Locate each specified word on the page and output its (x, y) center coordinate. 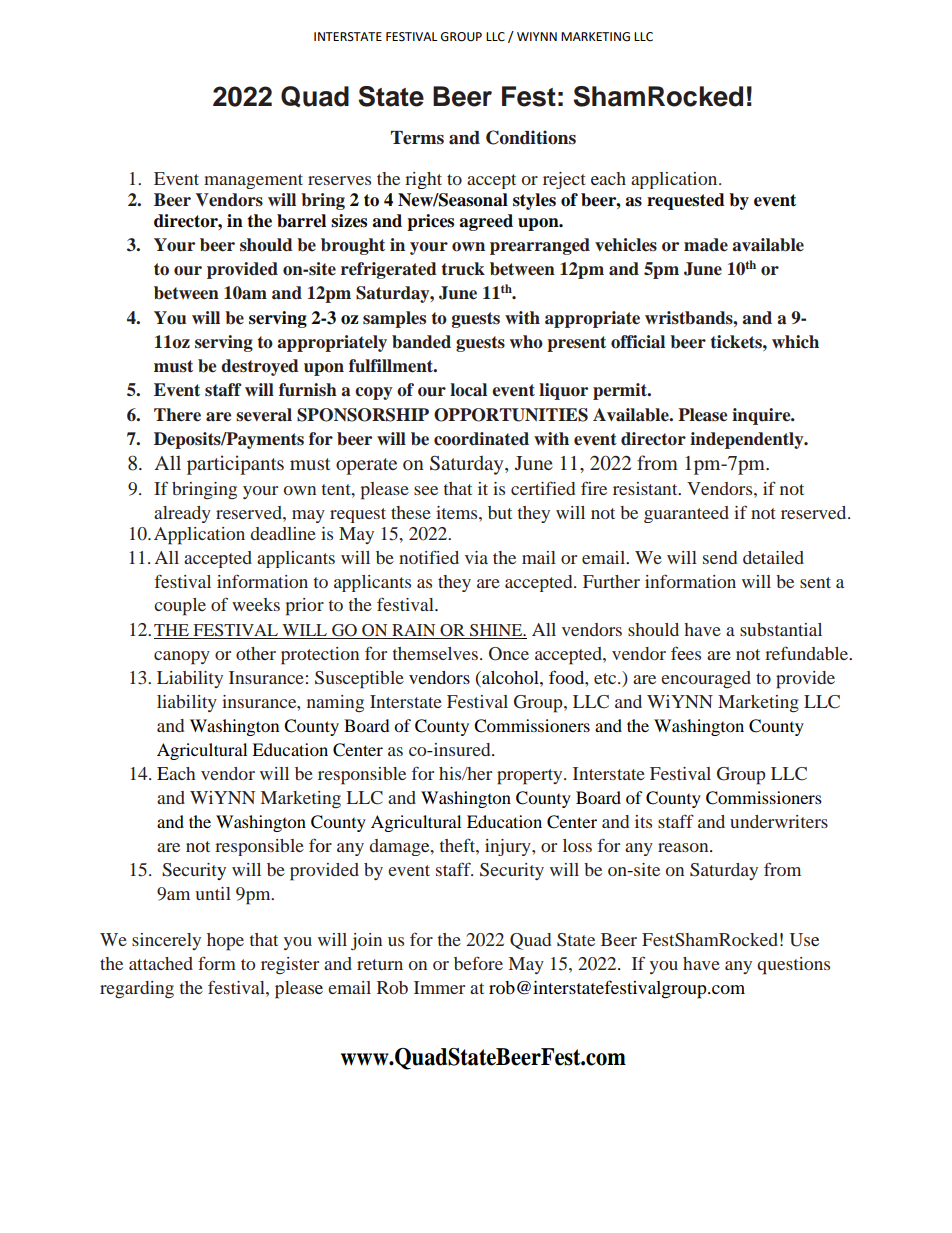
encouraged (706, 680)
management (253, 181)
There (177, 415)
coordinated (481, 439)
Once (509, 654)
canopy (182, 658)
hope (225, 942)
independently (748, 440)
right (423, 180)
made (706, 245)
